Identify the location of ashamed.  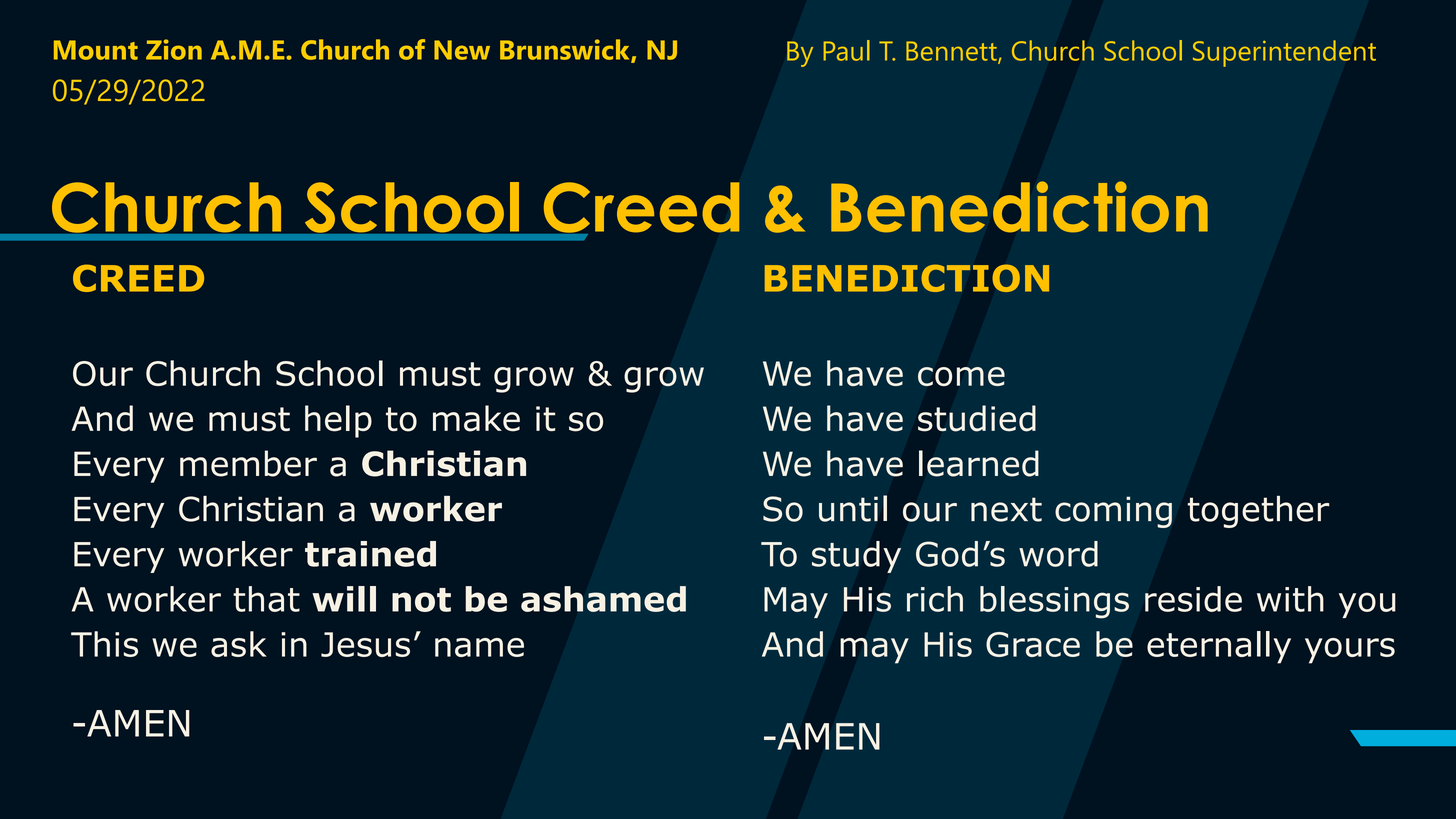
(603, 599).
